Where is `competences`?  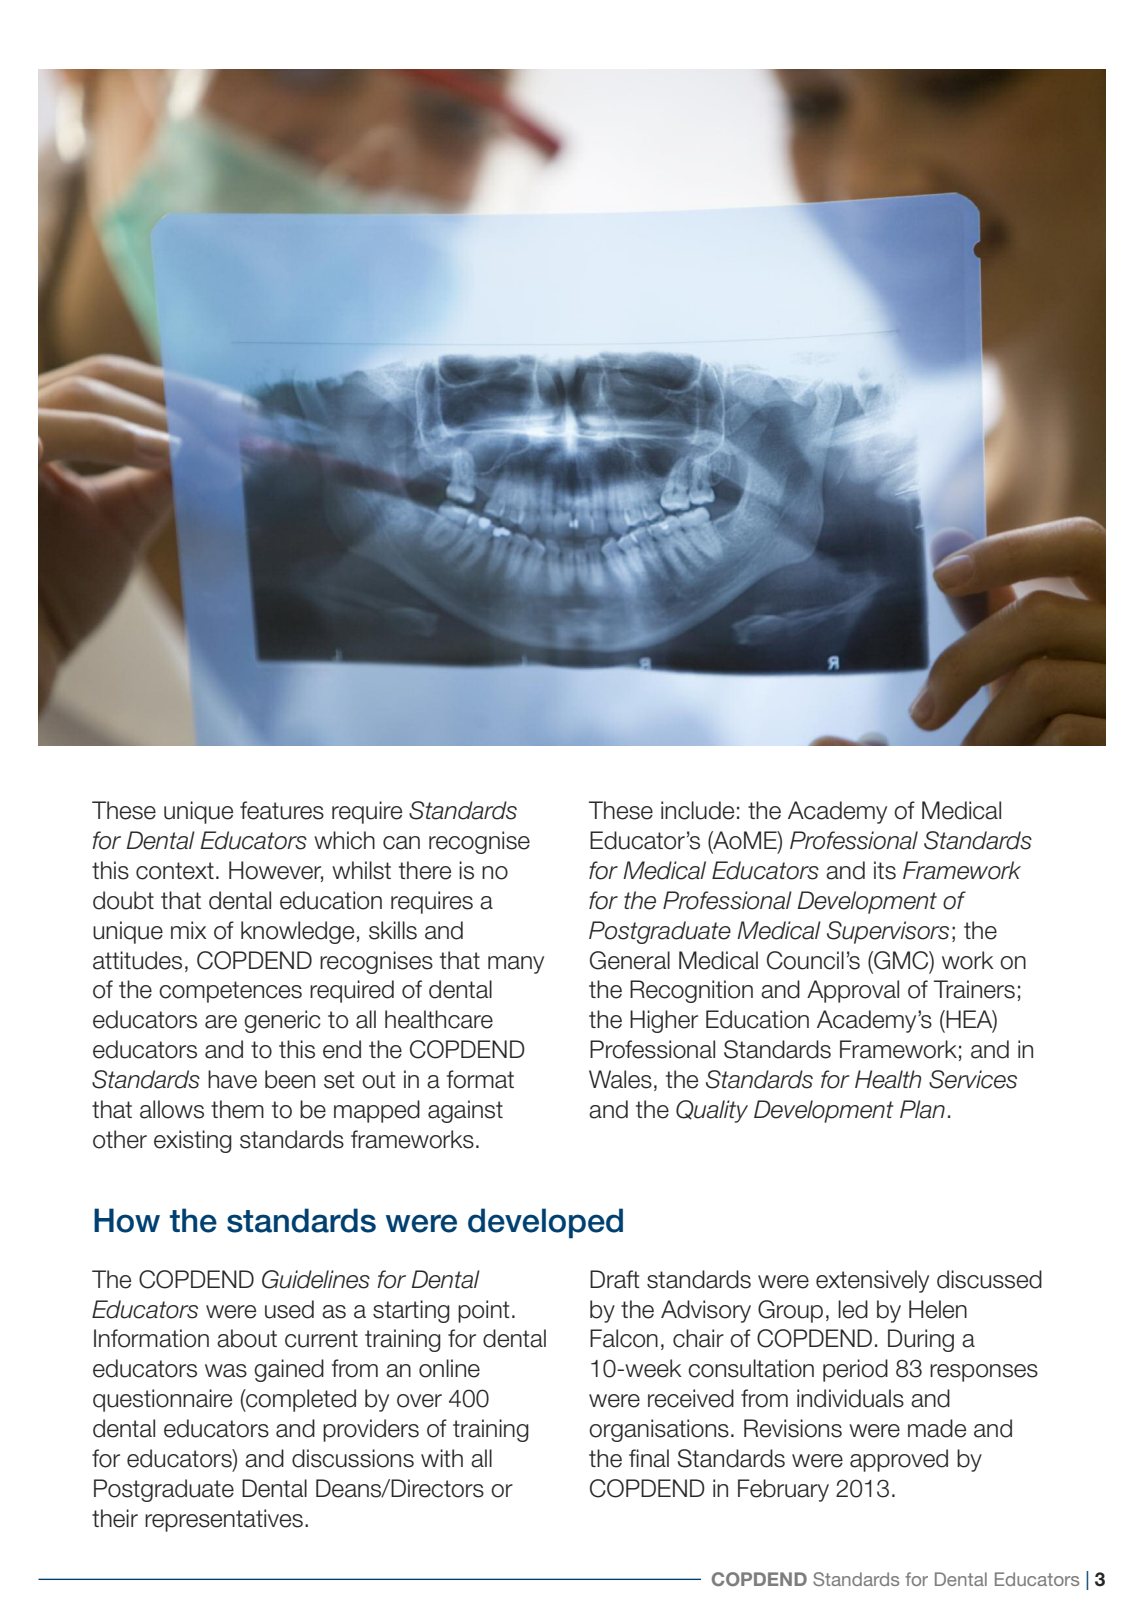 competences is located at coordinates (230, 992).
